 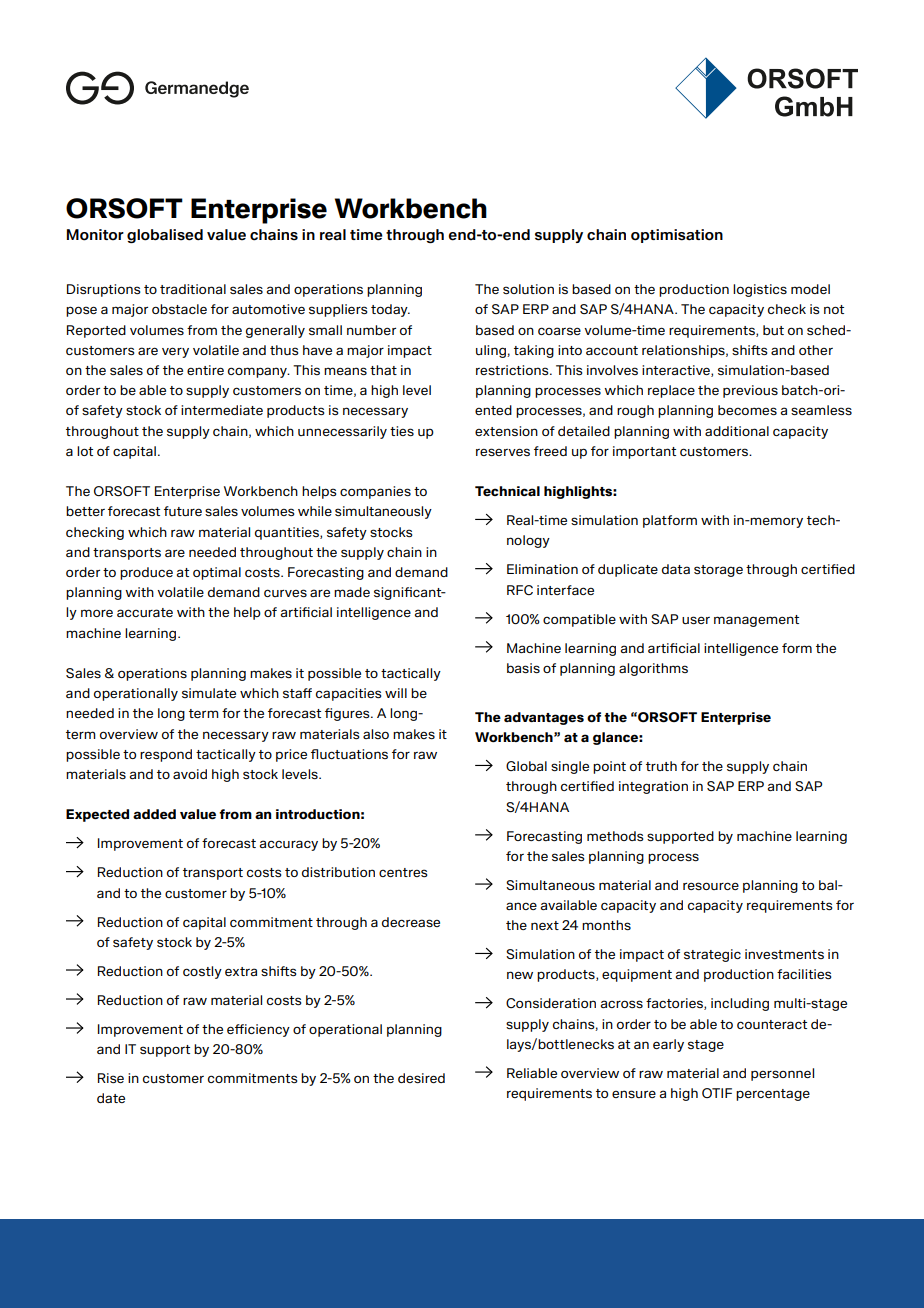 I want to click on desired, so click(x=421, y=1078).
